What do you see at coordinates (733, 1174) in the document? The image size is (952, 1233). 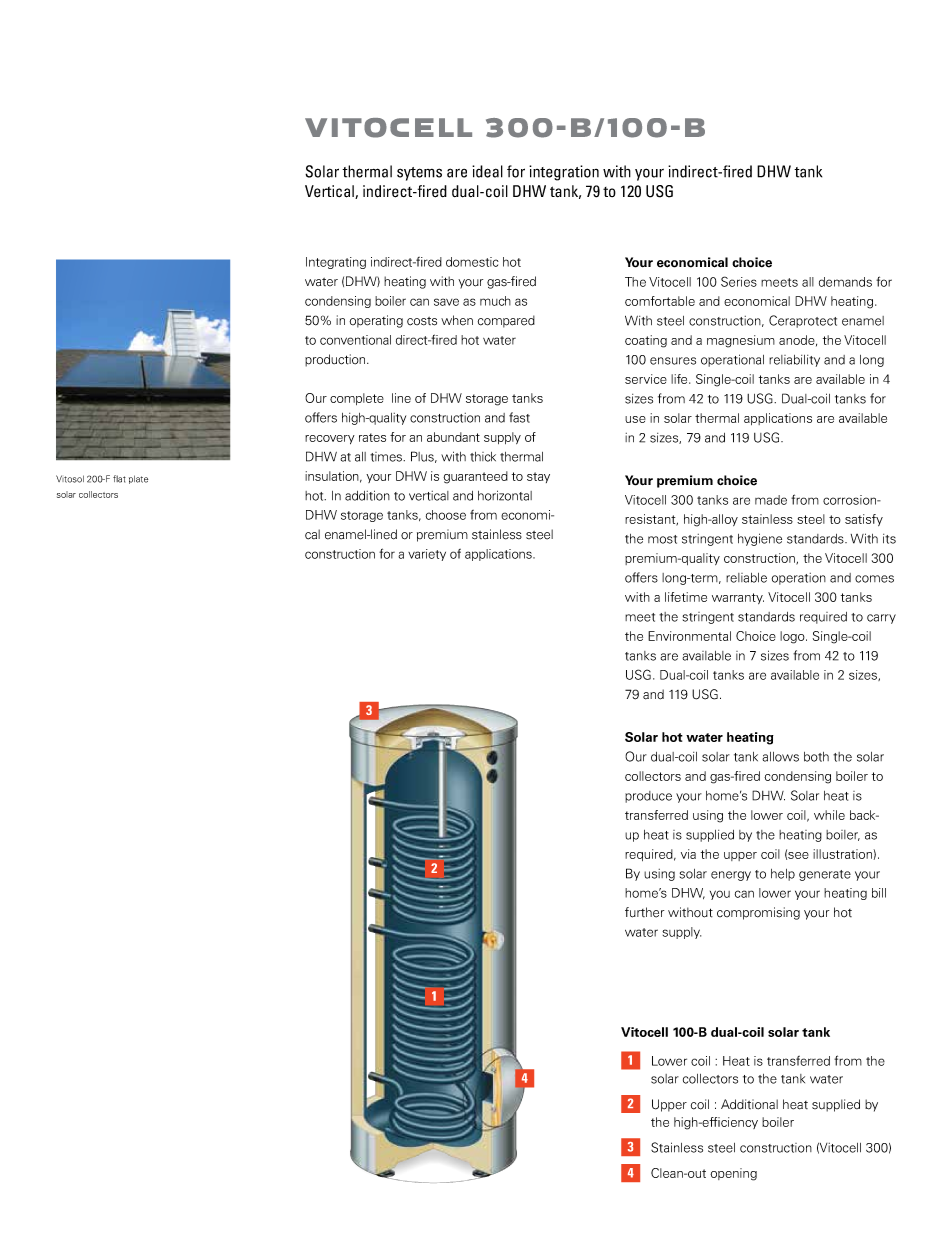 I see `opening` at bounding box center [733, 1174].
